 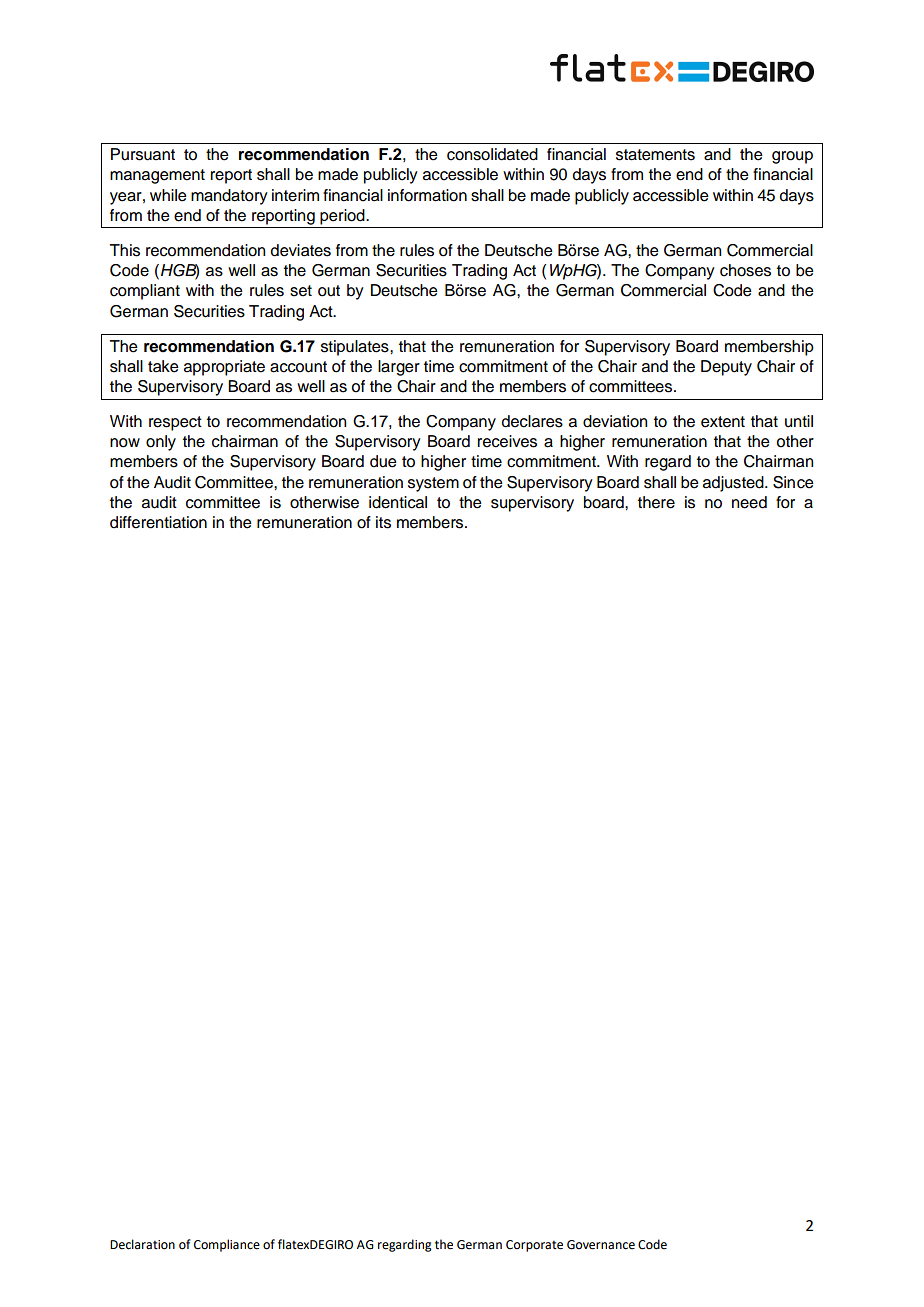 What do you see at coordinates (399, 368) in the document?
I see `larger` at bounding box center [399, 368].
